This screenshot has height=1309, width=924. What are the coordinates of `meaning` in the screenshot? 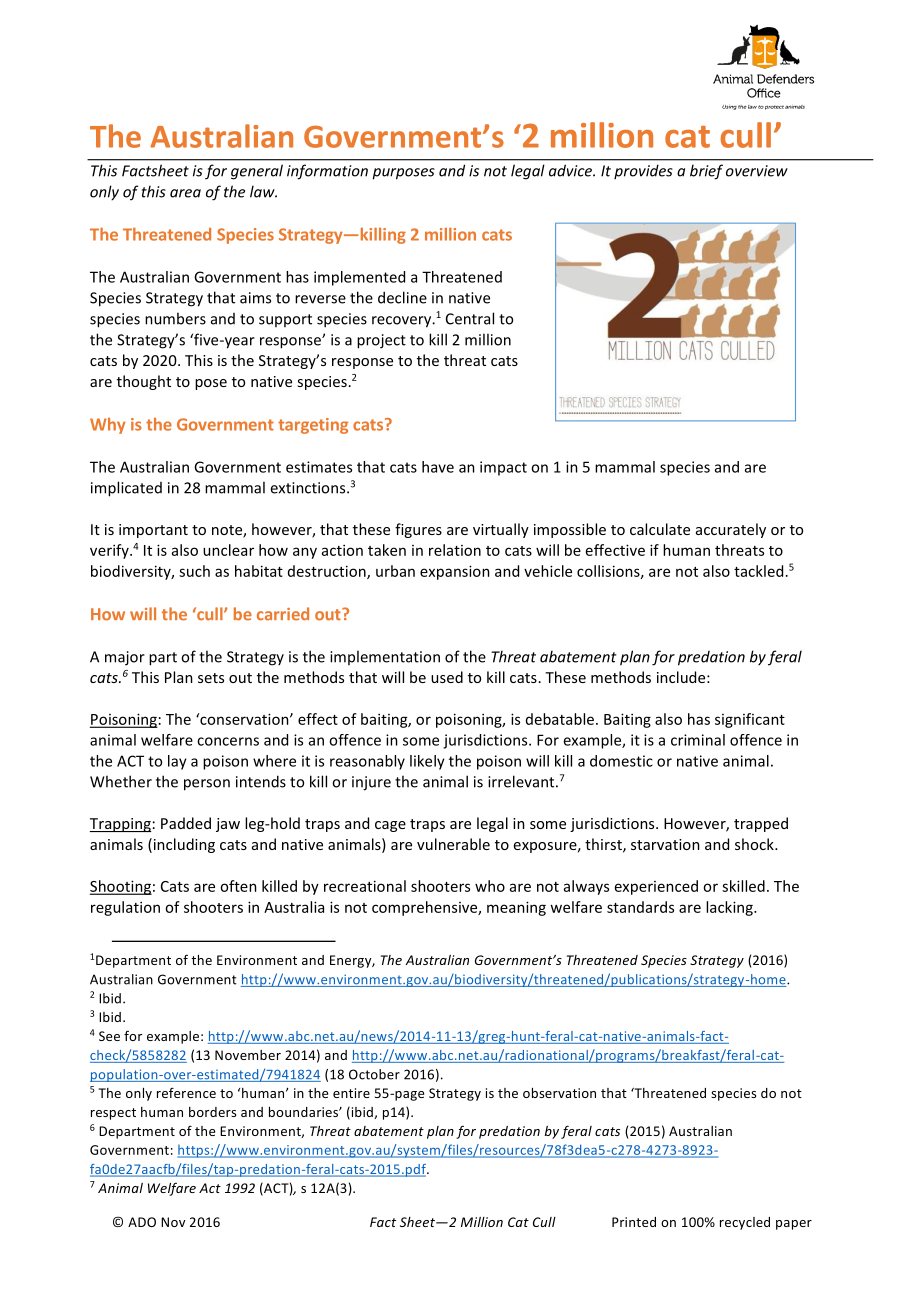 It's located at (516, 908).
